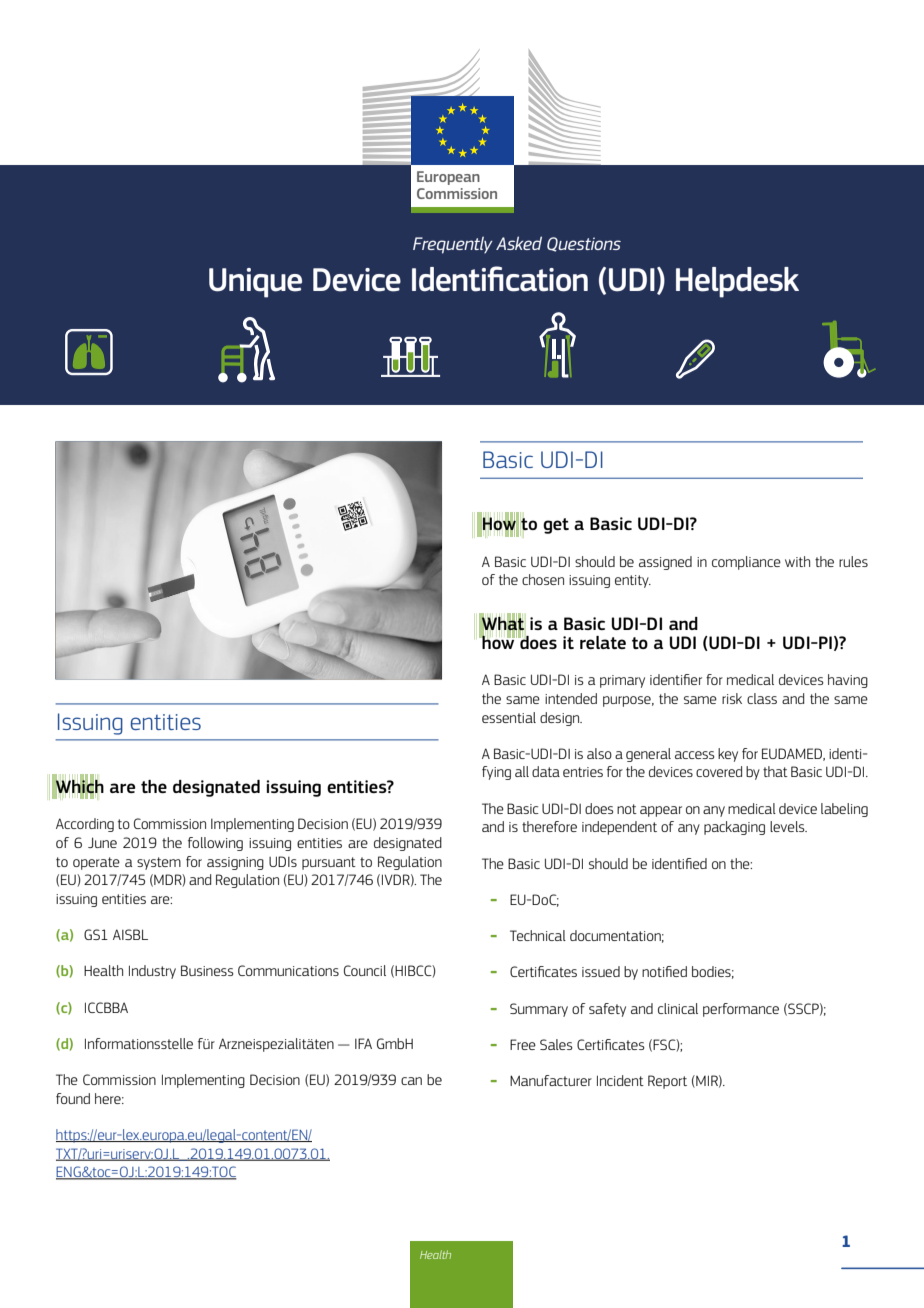  I want to click on can, so click(411, 1081).
